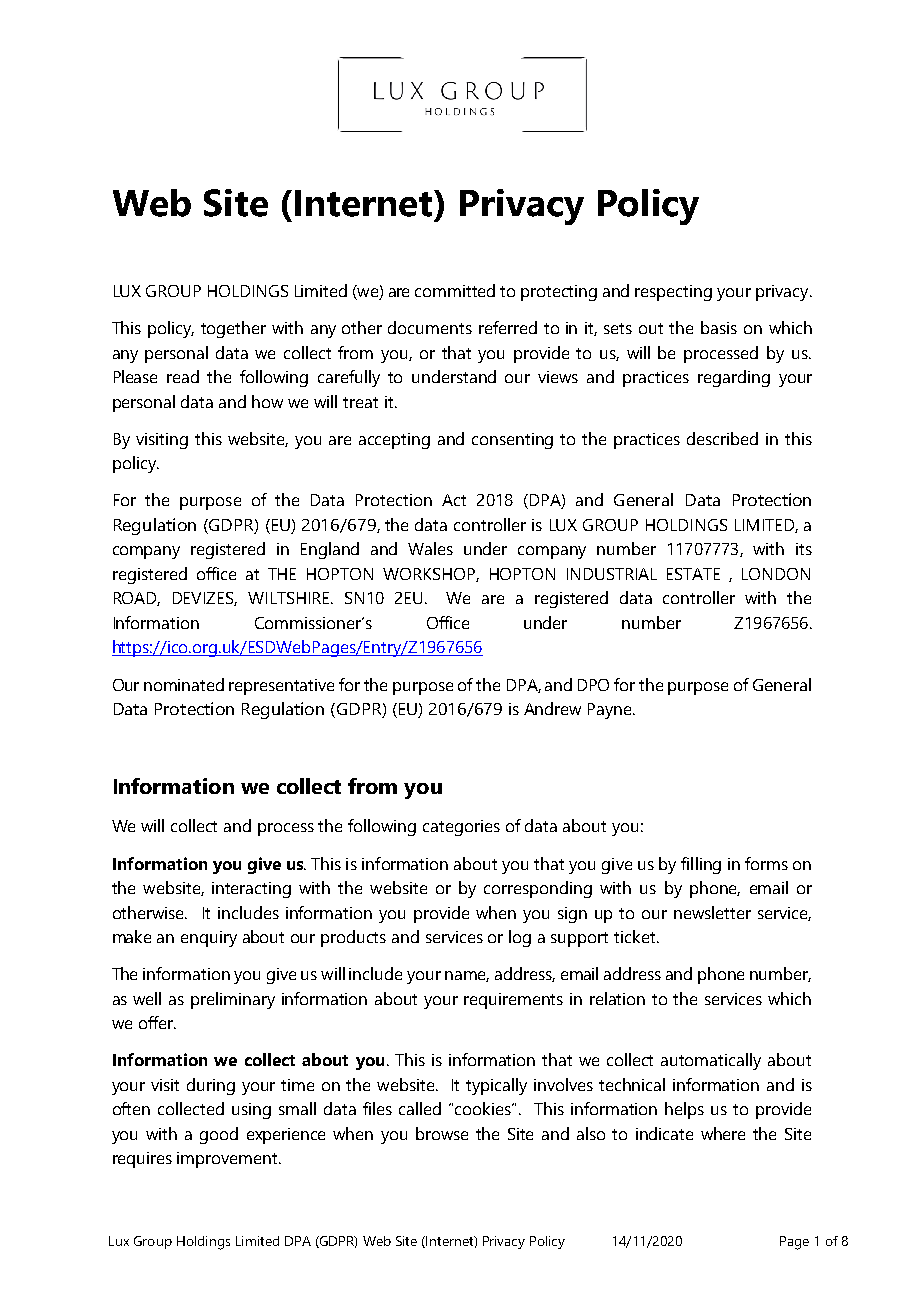 This image has height=1308, width=924. I want to click on basis, so click(719, 327).
